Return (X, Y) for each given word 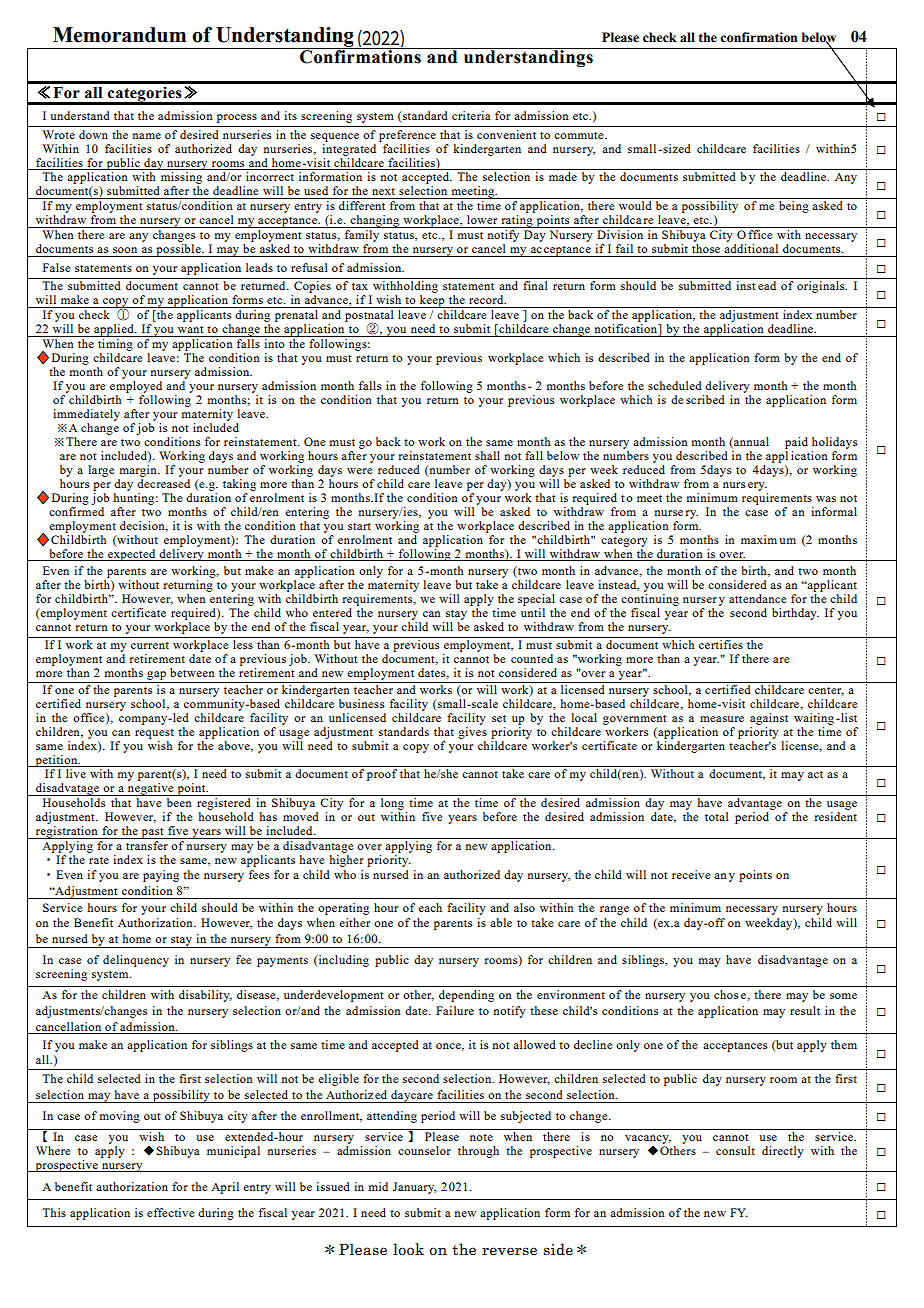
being (794, 207)
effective (170, 1212)
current (150, 645)
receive (691, 874)
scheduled (675, 385)
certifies (721, 644)
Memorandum (119, 35)
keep (432, 301)
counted (532, 658)
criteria (471, 115)
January (414, 1188)
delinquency (136, 961)
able (501, 922)
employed (136, 387)
